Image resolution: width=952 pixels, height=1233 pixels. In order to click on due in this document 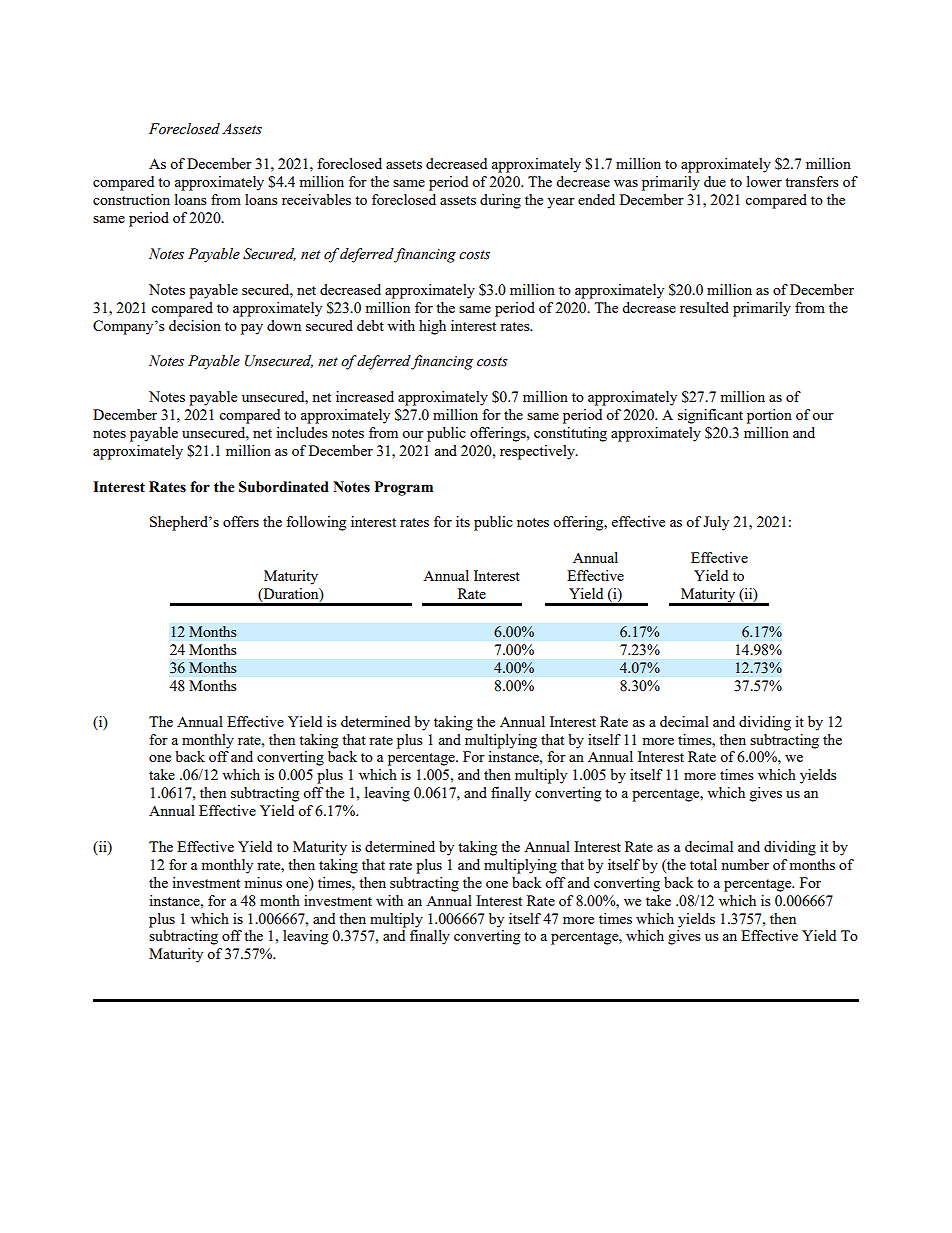, I will do `click(715, 181)`.
